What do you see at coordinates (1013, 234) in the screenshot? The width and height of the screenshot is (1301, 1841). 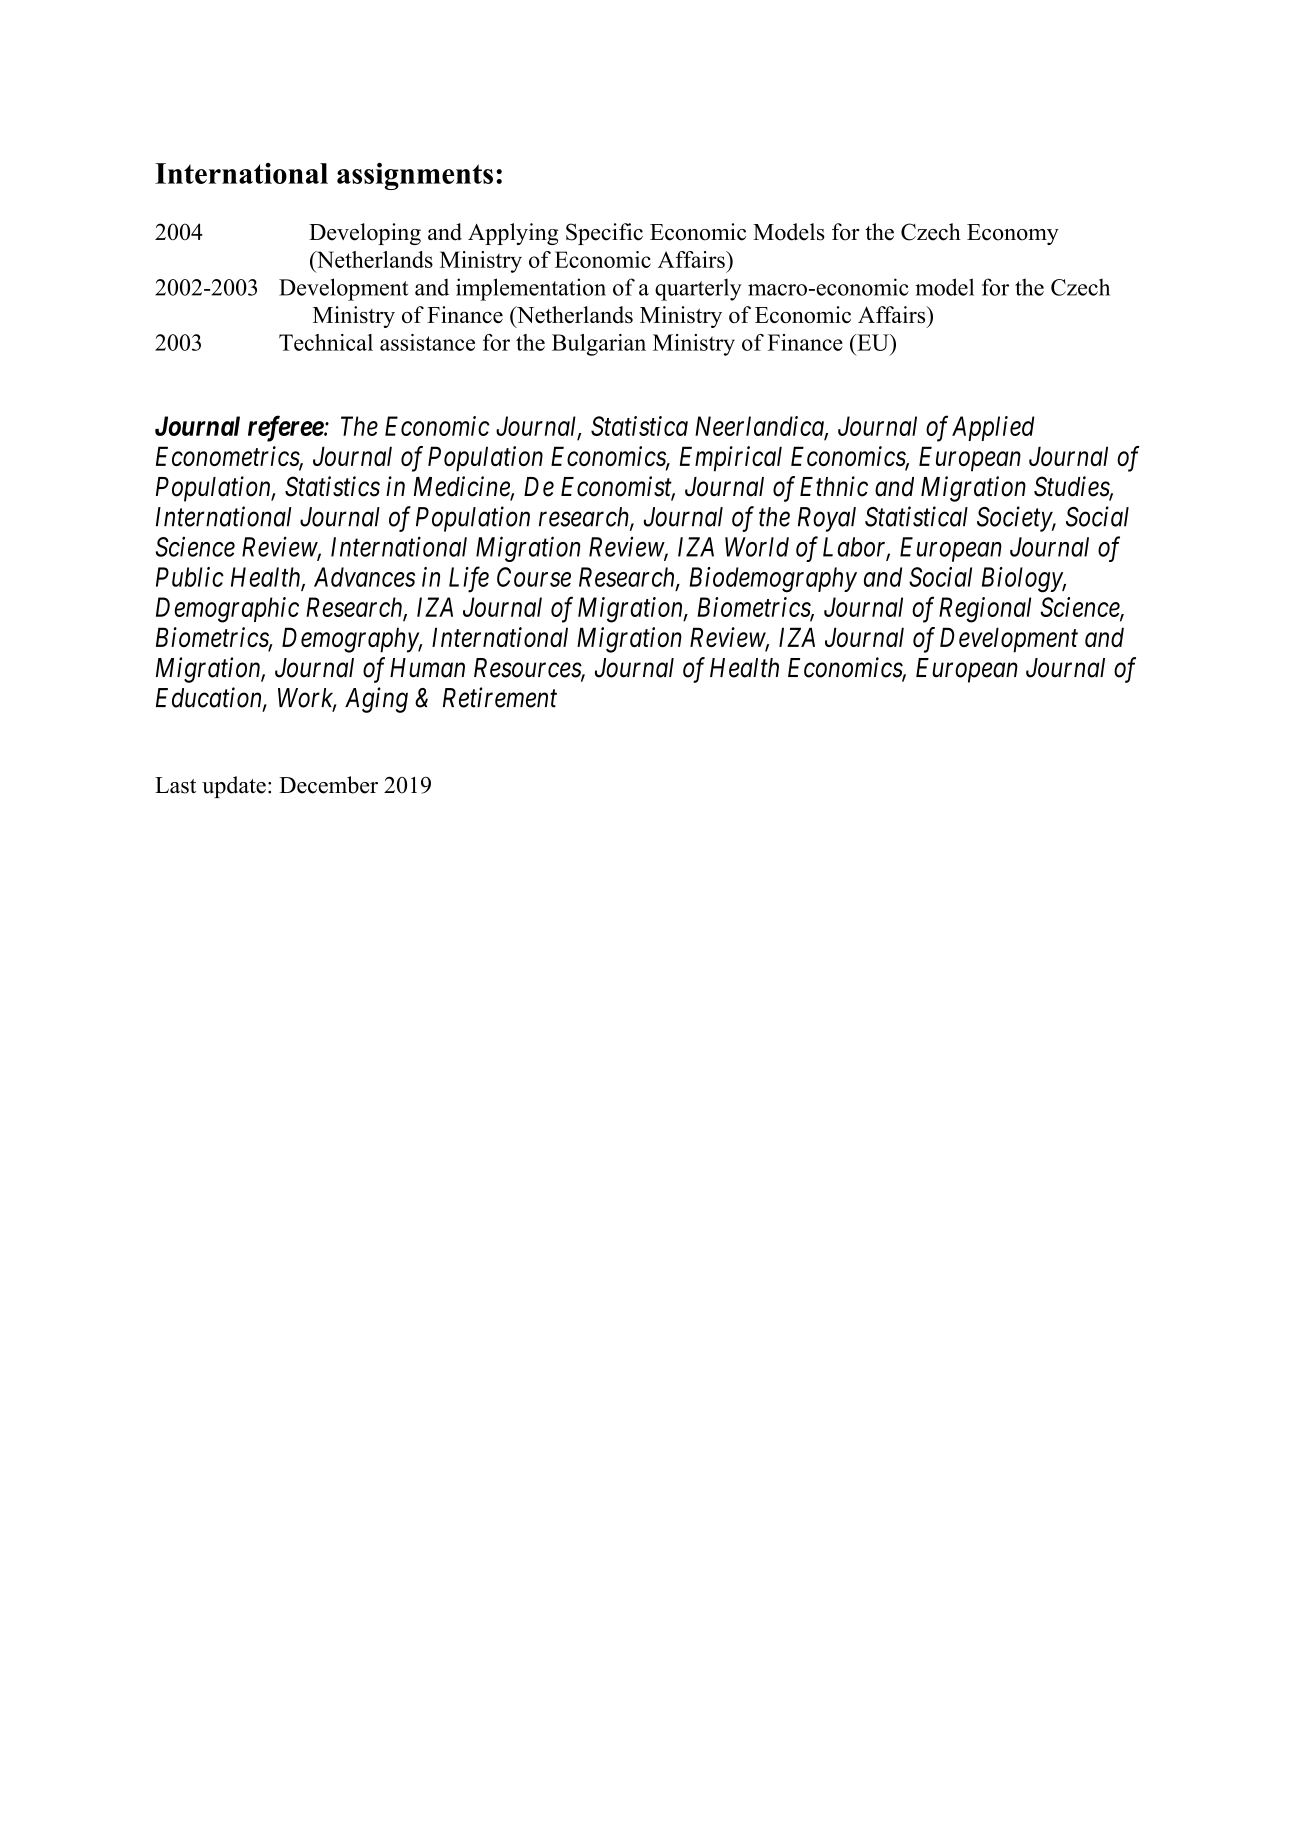 I see `Economy` at bounding box center [1013, 234].
